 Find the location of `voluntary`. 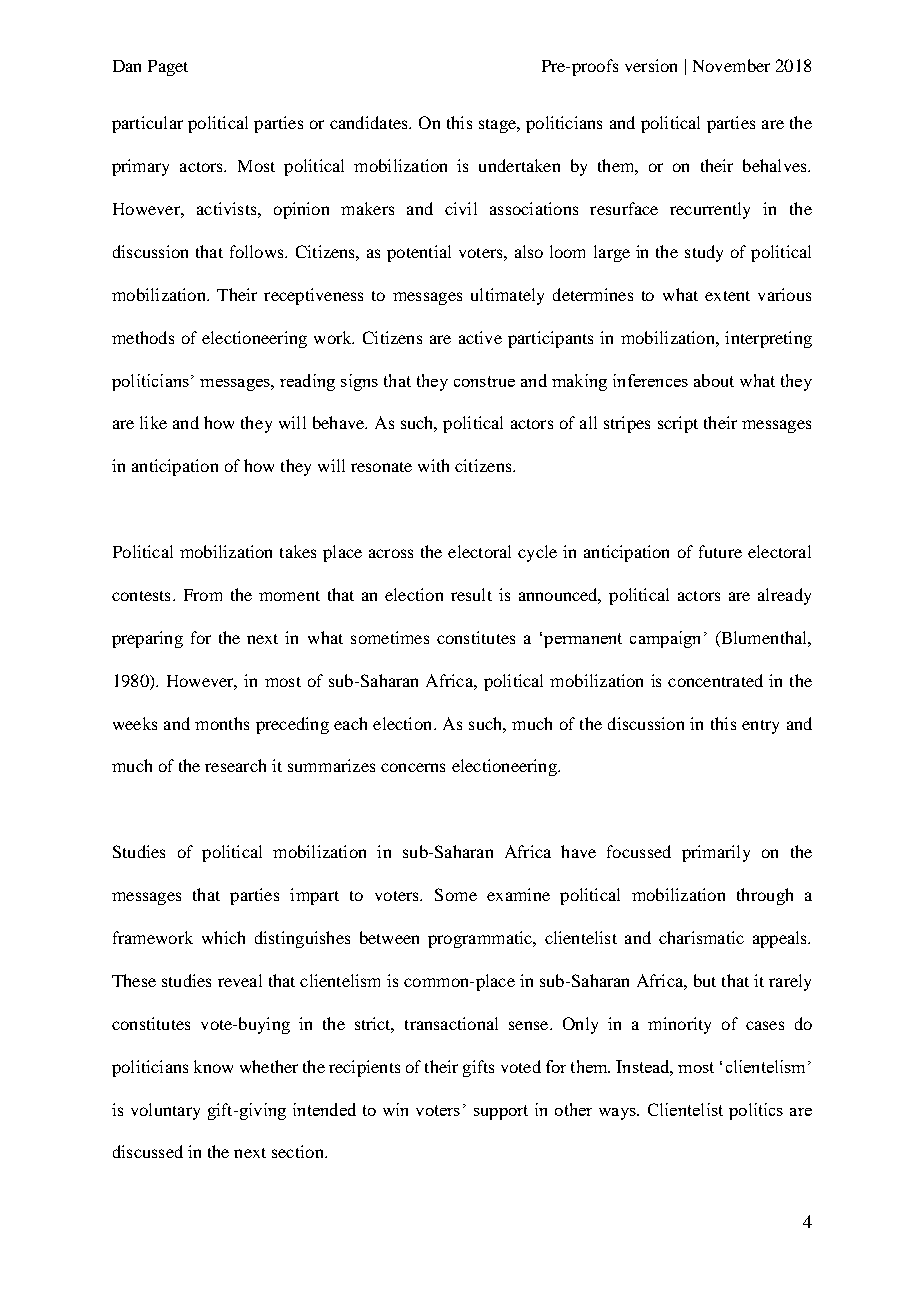

voluntary is located at coordinates (165, 1111).
